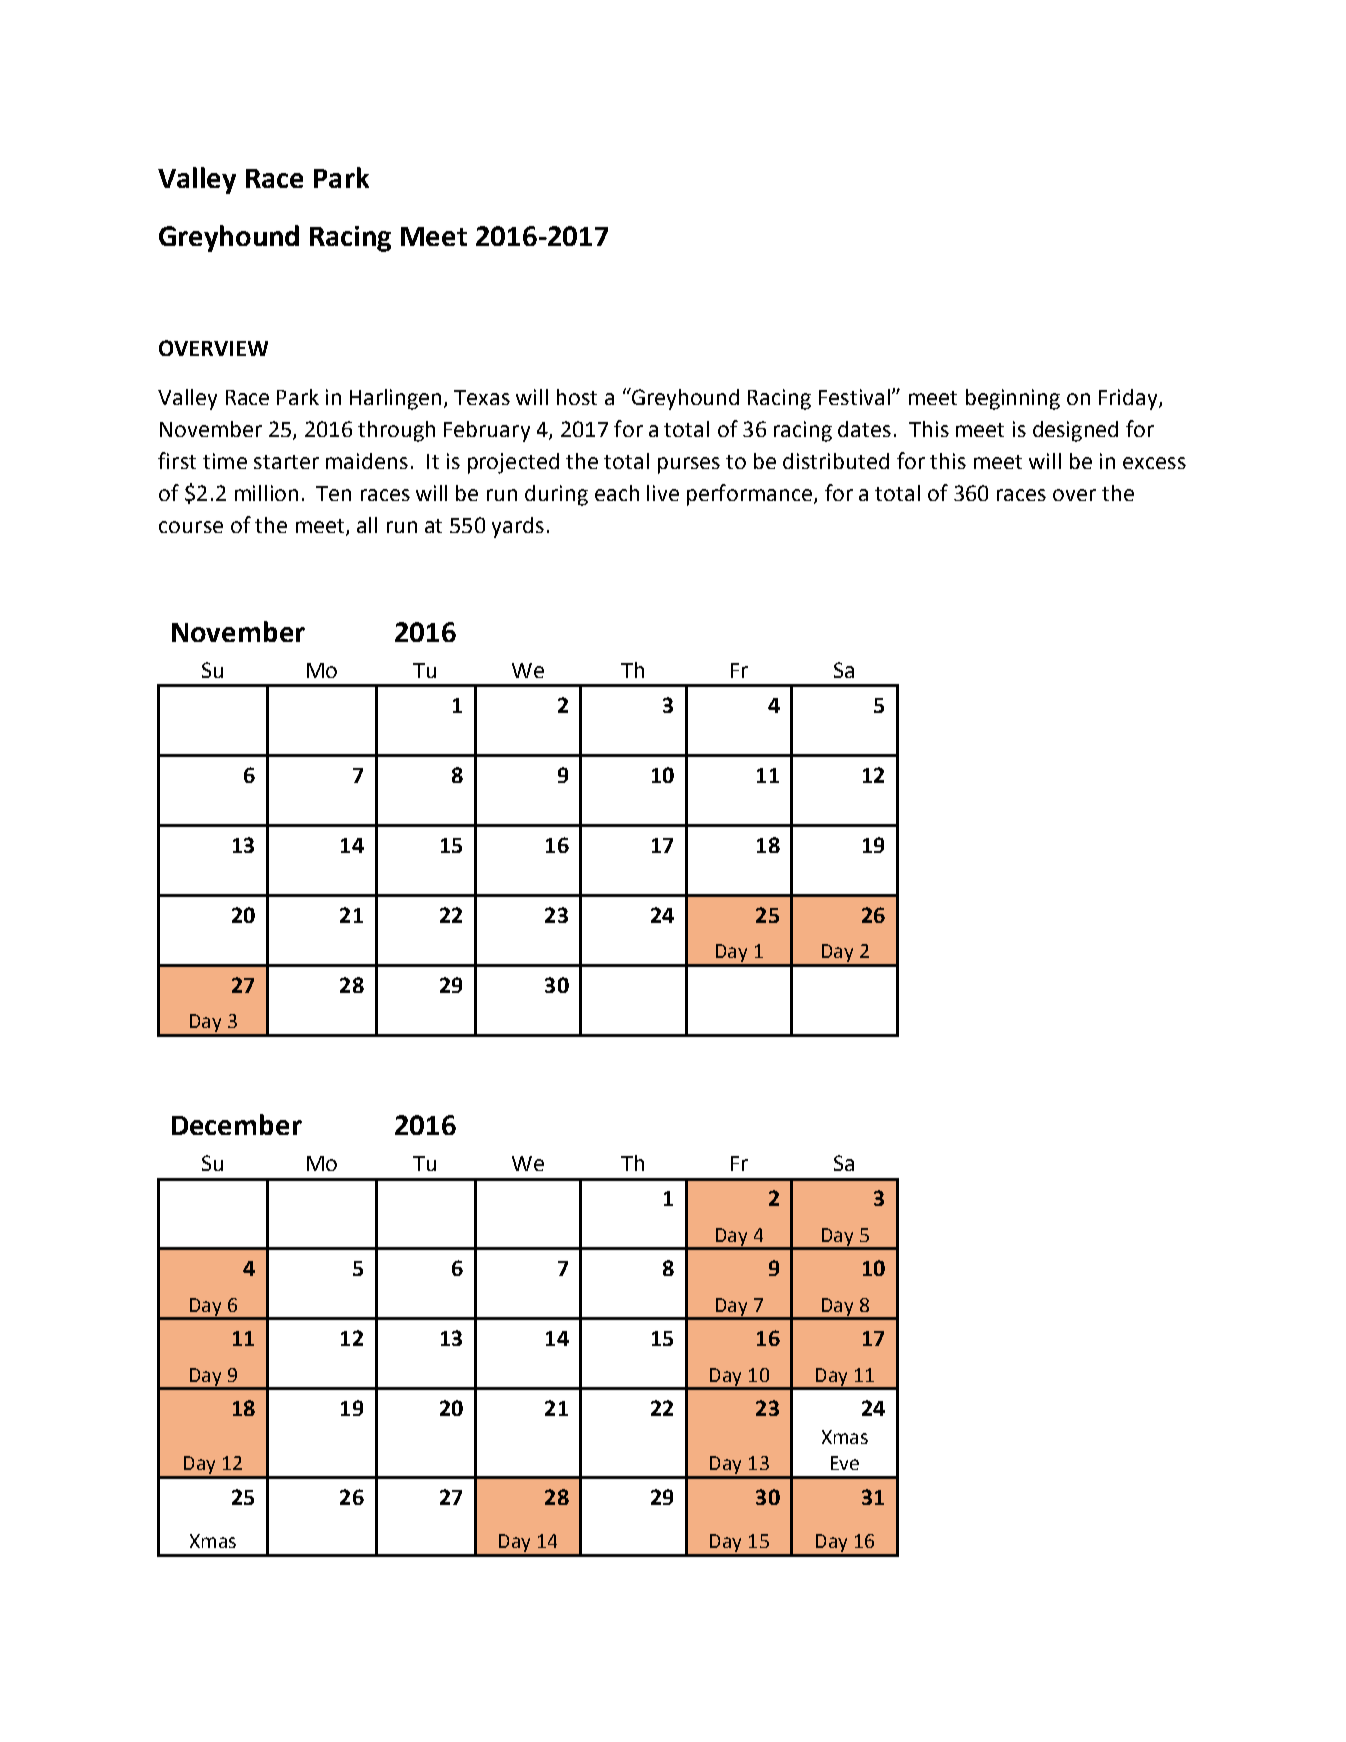 Image resolution: width=1346 pixels, height=1742 pixels. Describe the element at coordinates (689, 465) in the page. I see `purses` at that location.
